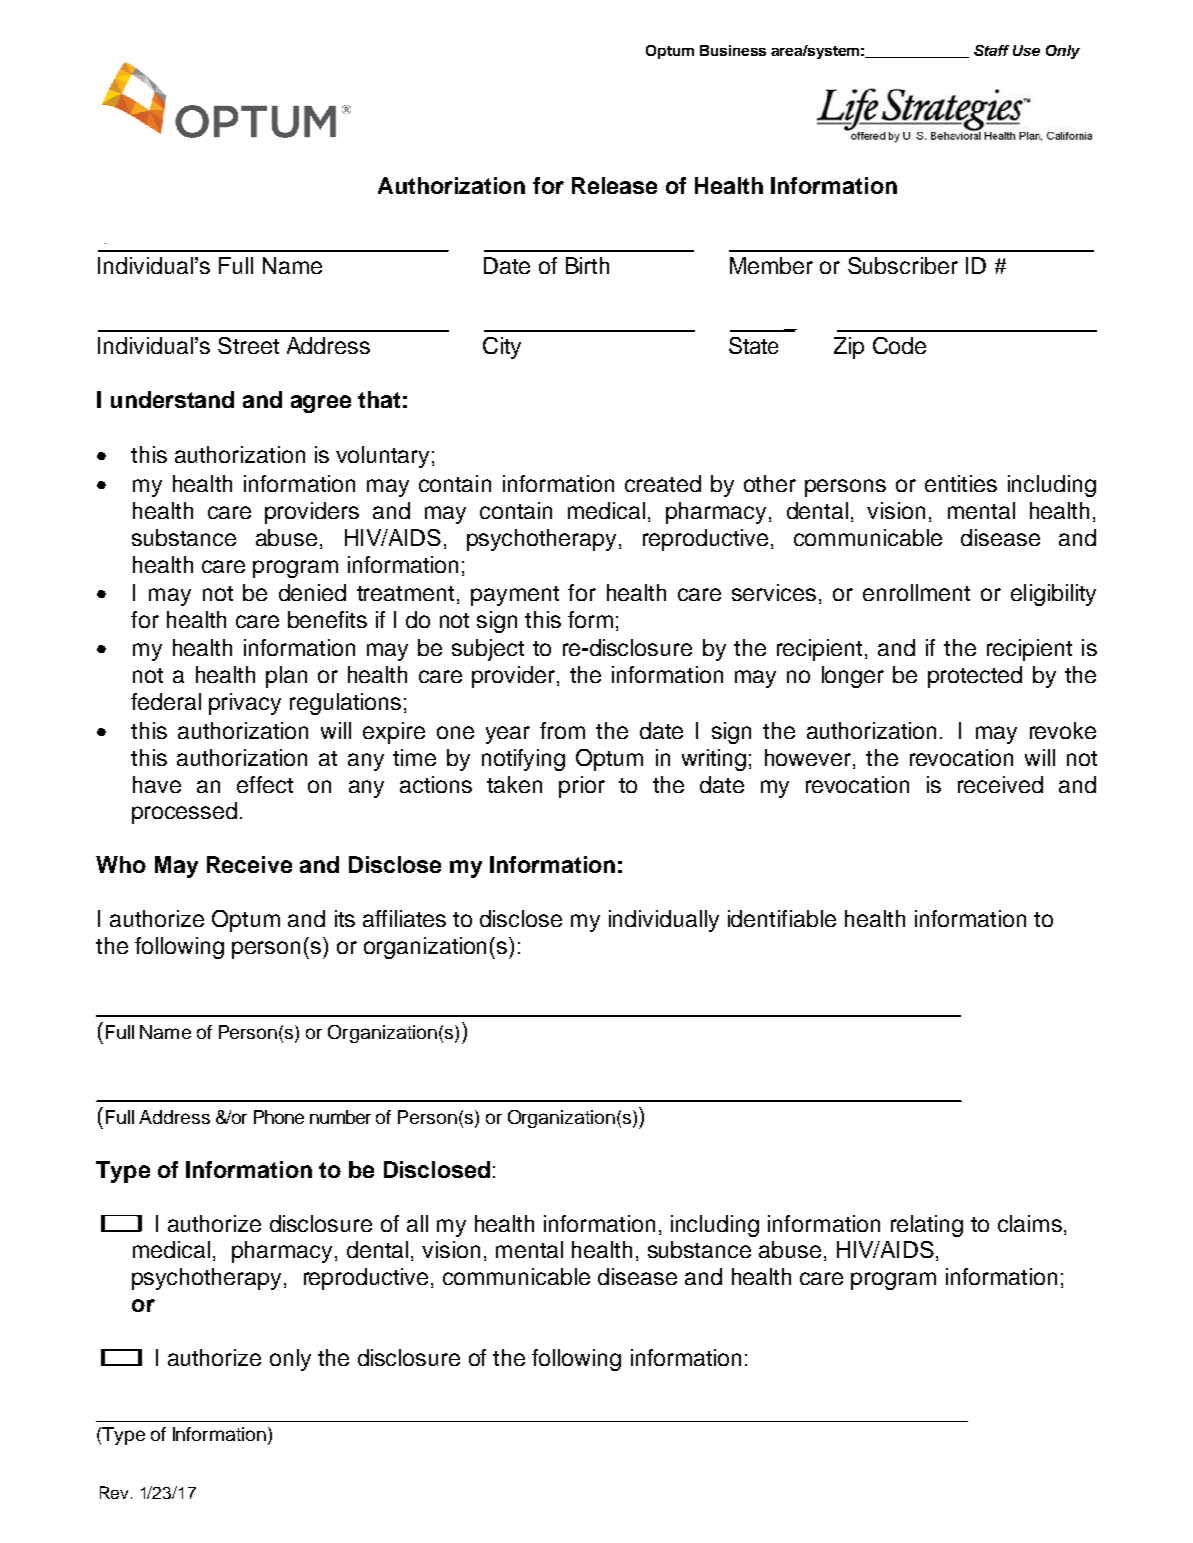 Image resolution: width=1193 pixels, height=1543 pixels. I want to click on Who, so click(121, 864).
